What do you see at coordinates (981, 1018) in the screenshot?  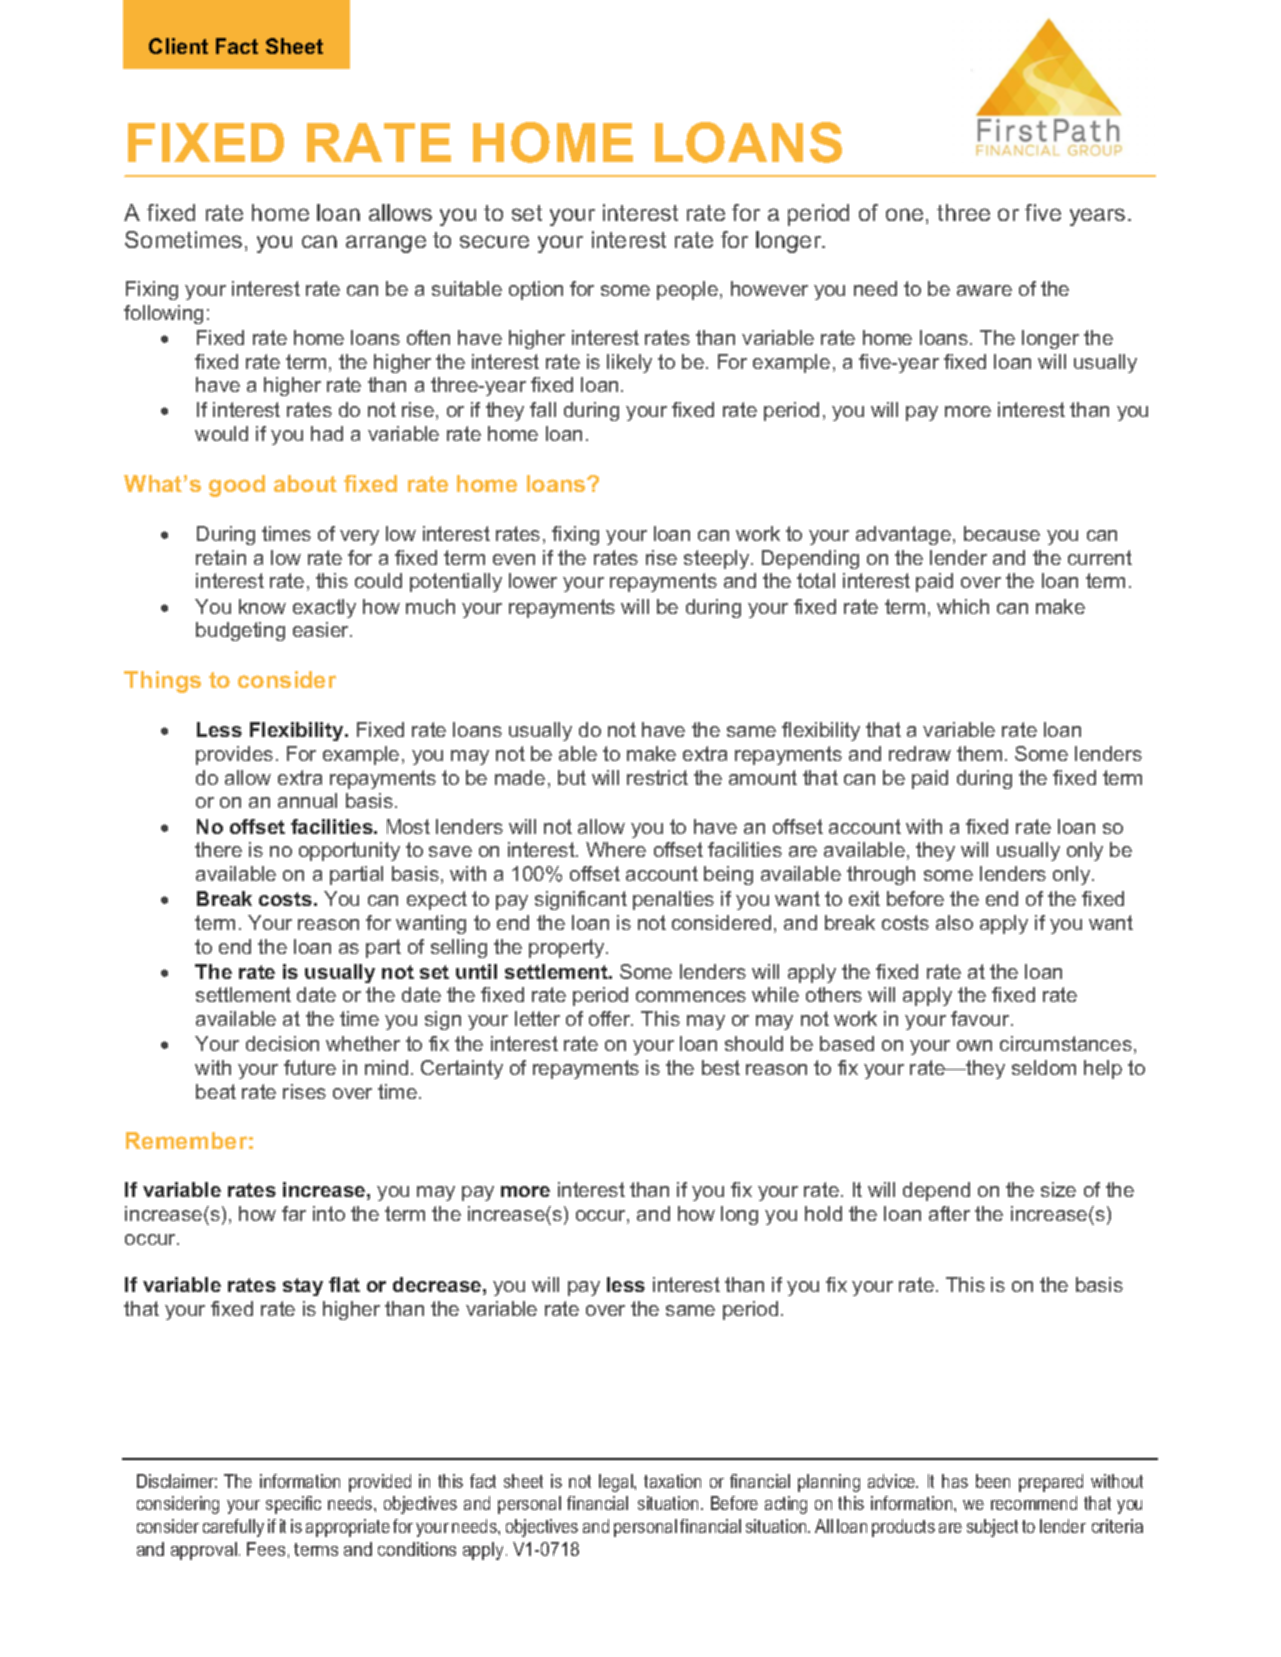 I see `favour` at bounding box center [981, 1018].
